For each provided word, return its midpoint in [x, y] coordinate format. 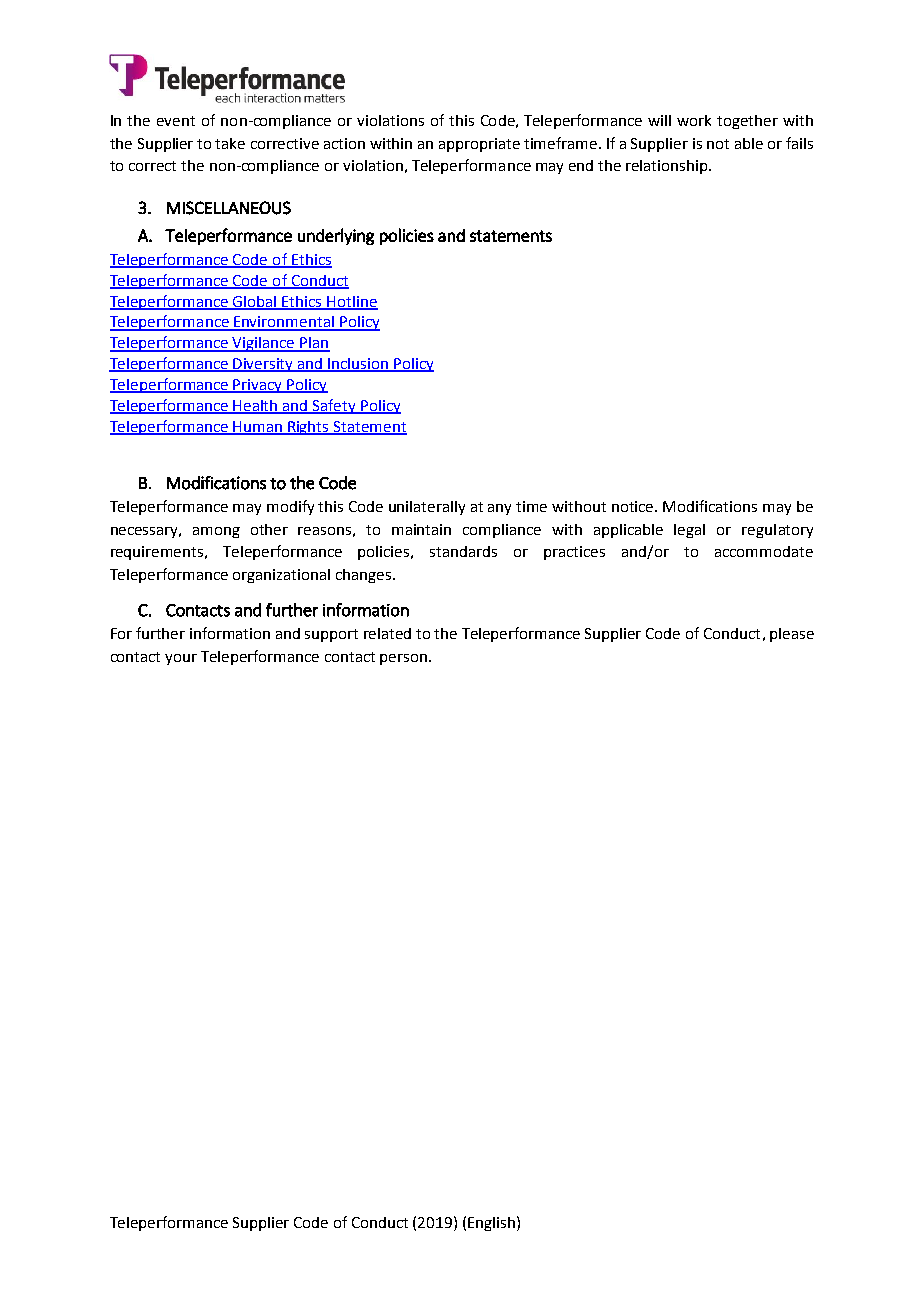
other [269, 529]
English [491, 1224]
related [387, 633]
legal [689, 531]
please [792, 635]
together [747, 122]
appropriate [479, 145]
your [181, 659]
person [405, 659]
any [499, 509]
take [230, 143]
